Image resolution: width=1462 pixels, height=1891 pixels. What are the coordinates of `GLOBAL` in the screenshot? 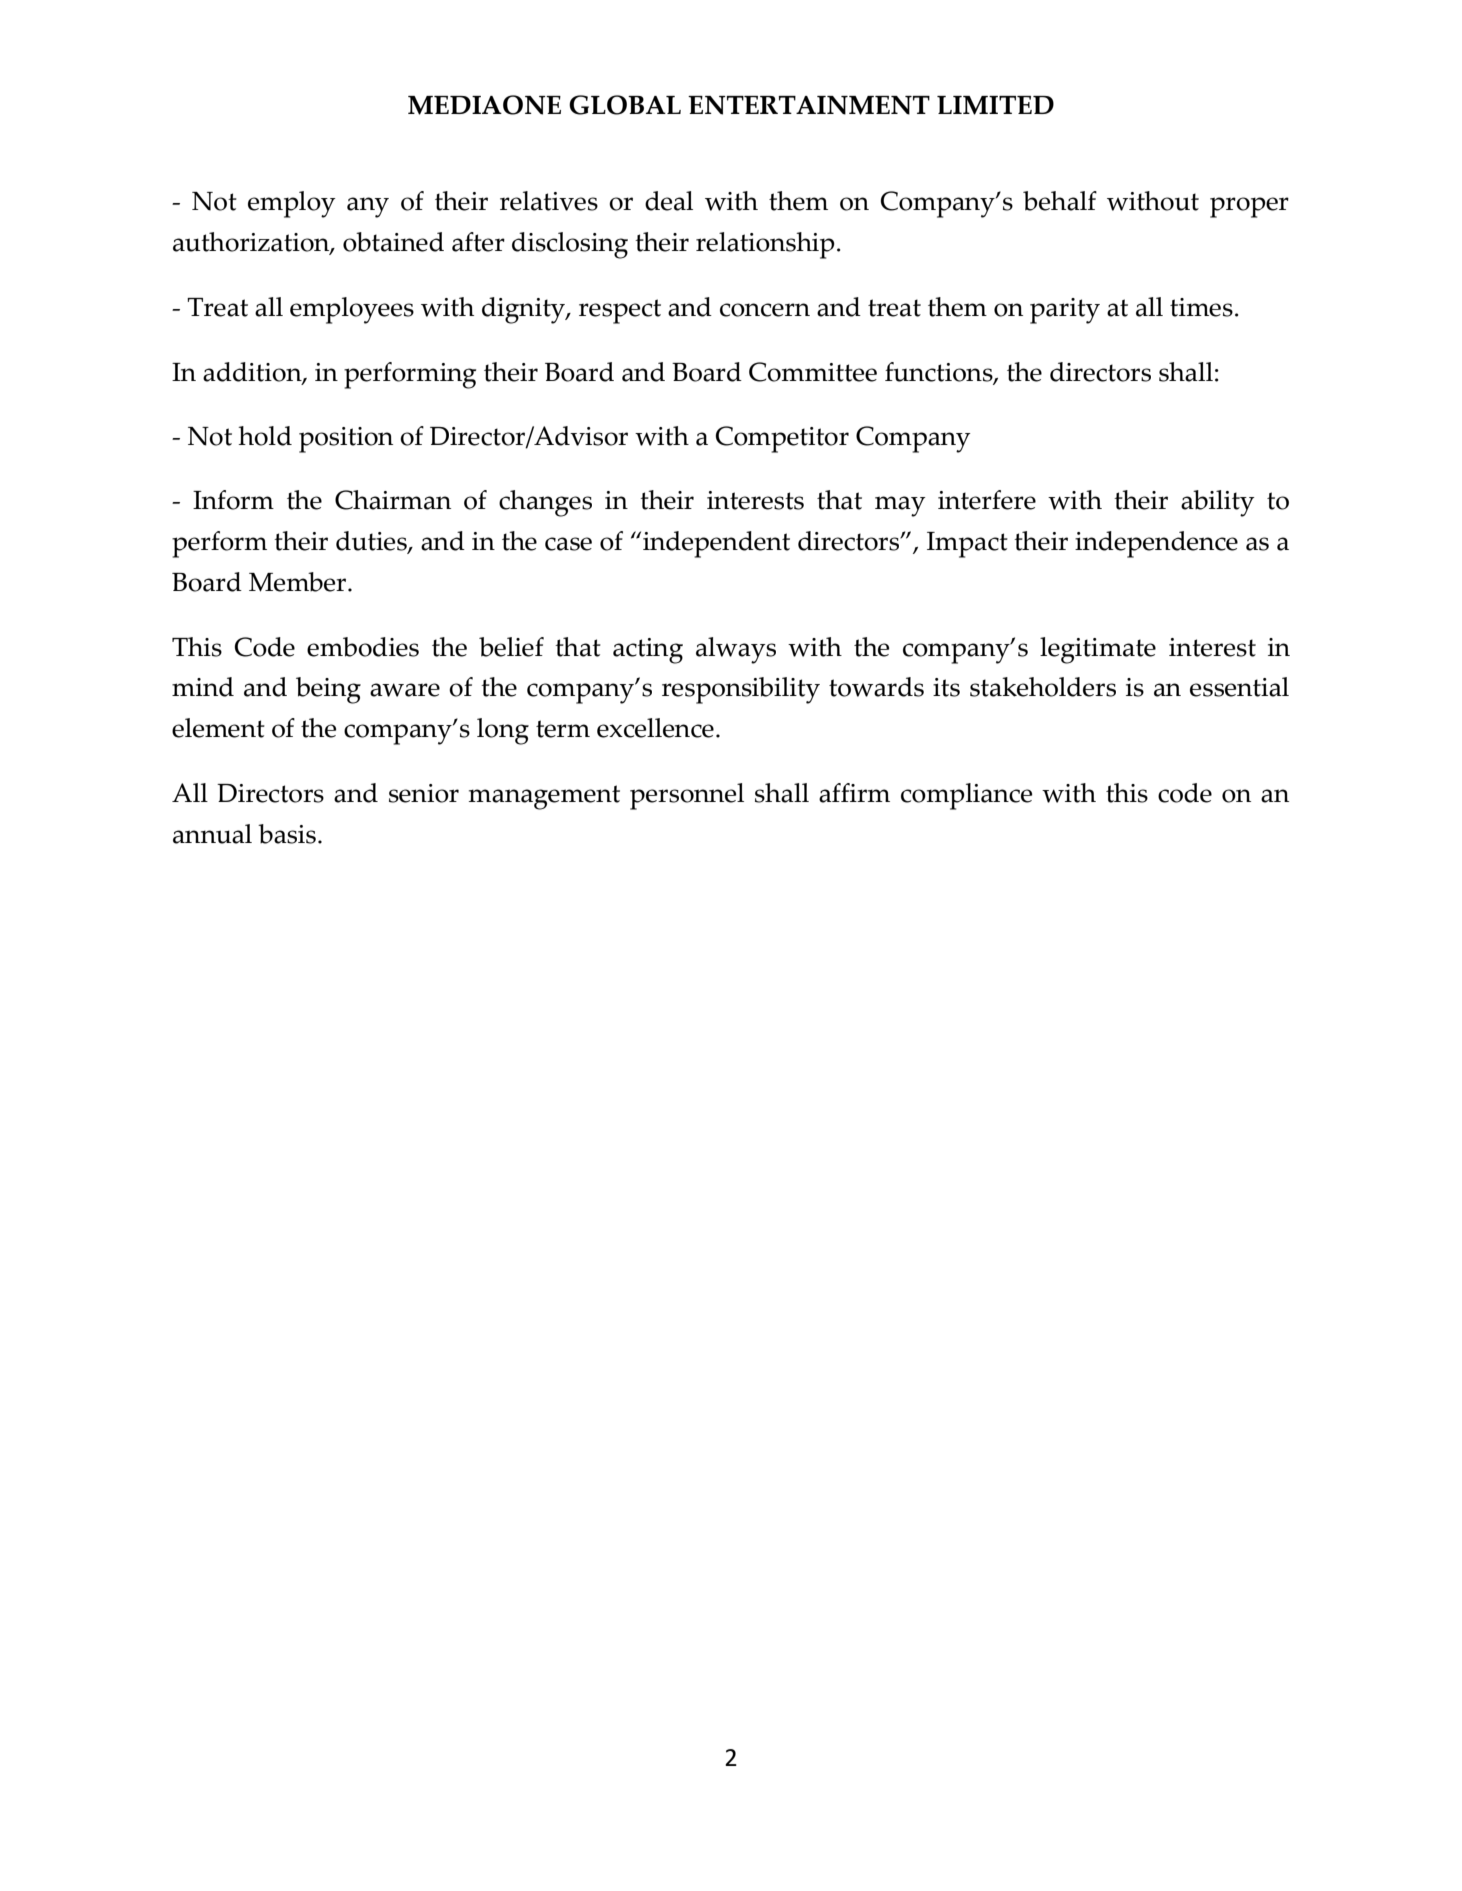 It's located at (625, 105).
